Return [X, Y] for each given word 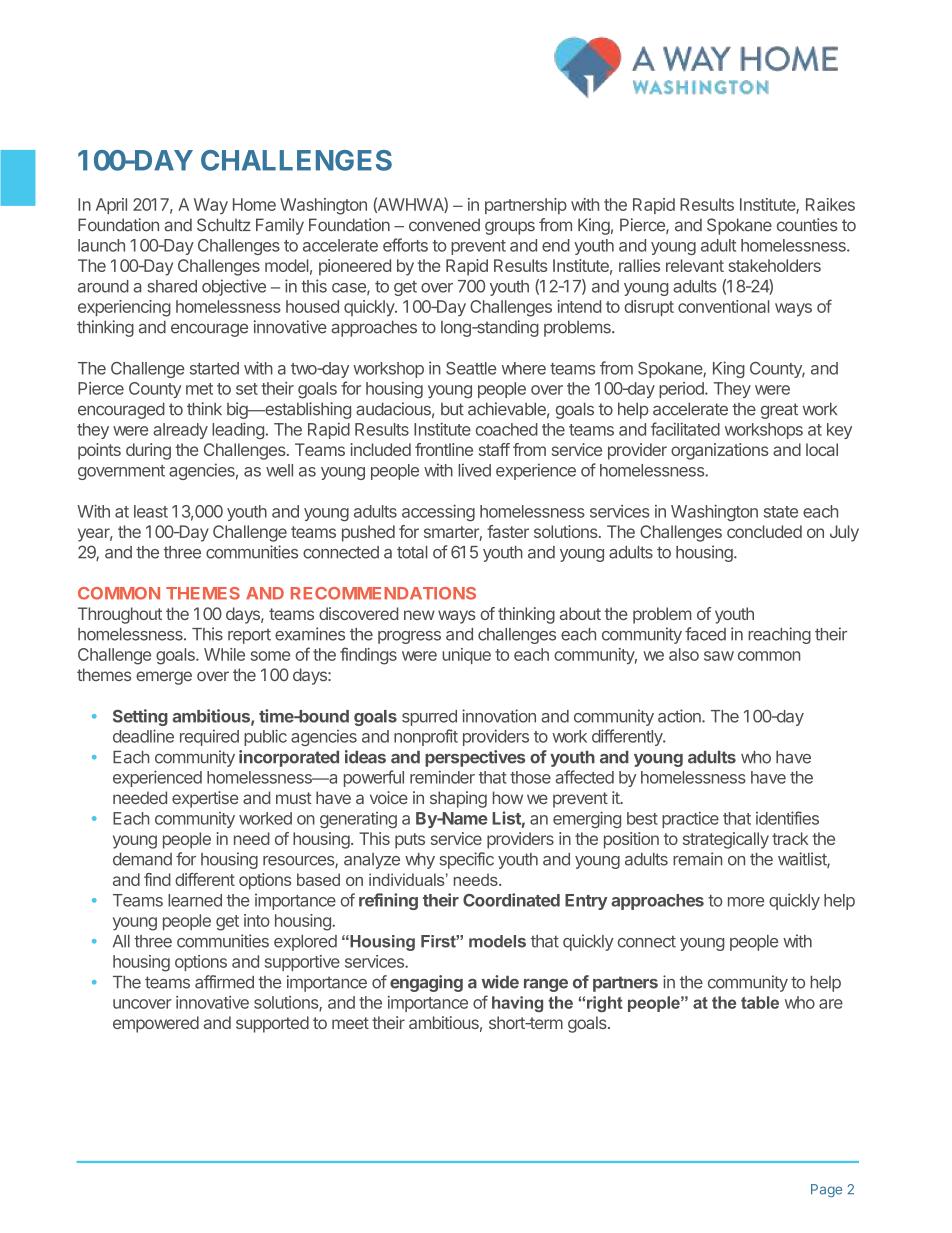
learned [195, 900]
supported [272, 1024]
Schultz [224, 225]
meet [350, 1023]
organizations [720, 451]
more [746, 902]
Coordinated [511, 900]
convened [444, 225]
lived [474, 470]
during [148, 451]
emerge [164, 678]
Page [826, 1190]
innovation [499, 716]
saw [719, 656]
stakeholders [775, 265]
